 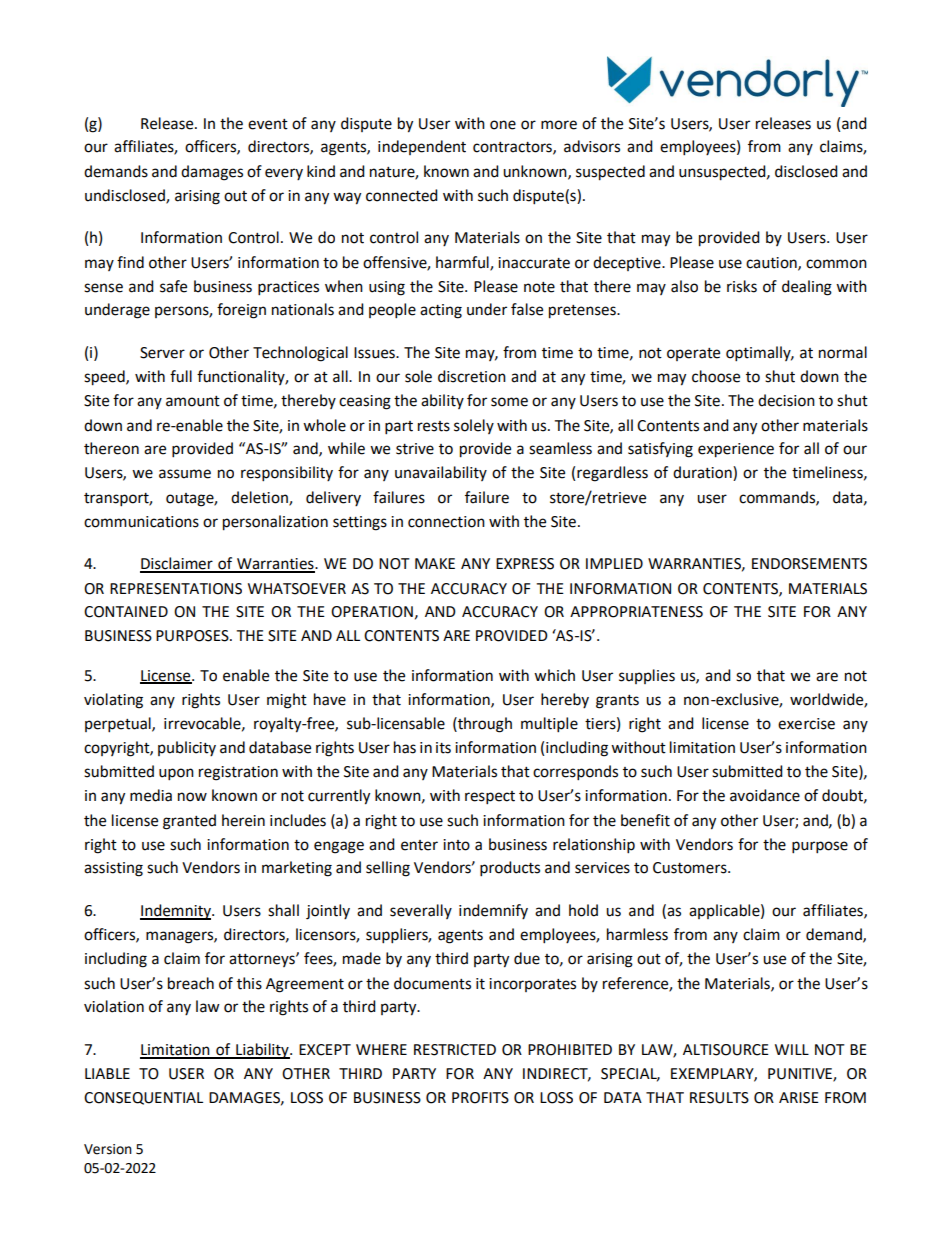 I want to click on connection, so click(x=446, y=522).
